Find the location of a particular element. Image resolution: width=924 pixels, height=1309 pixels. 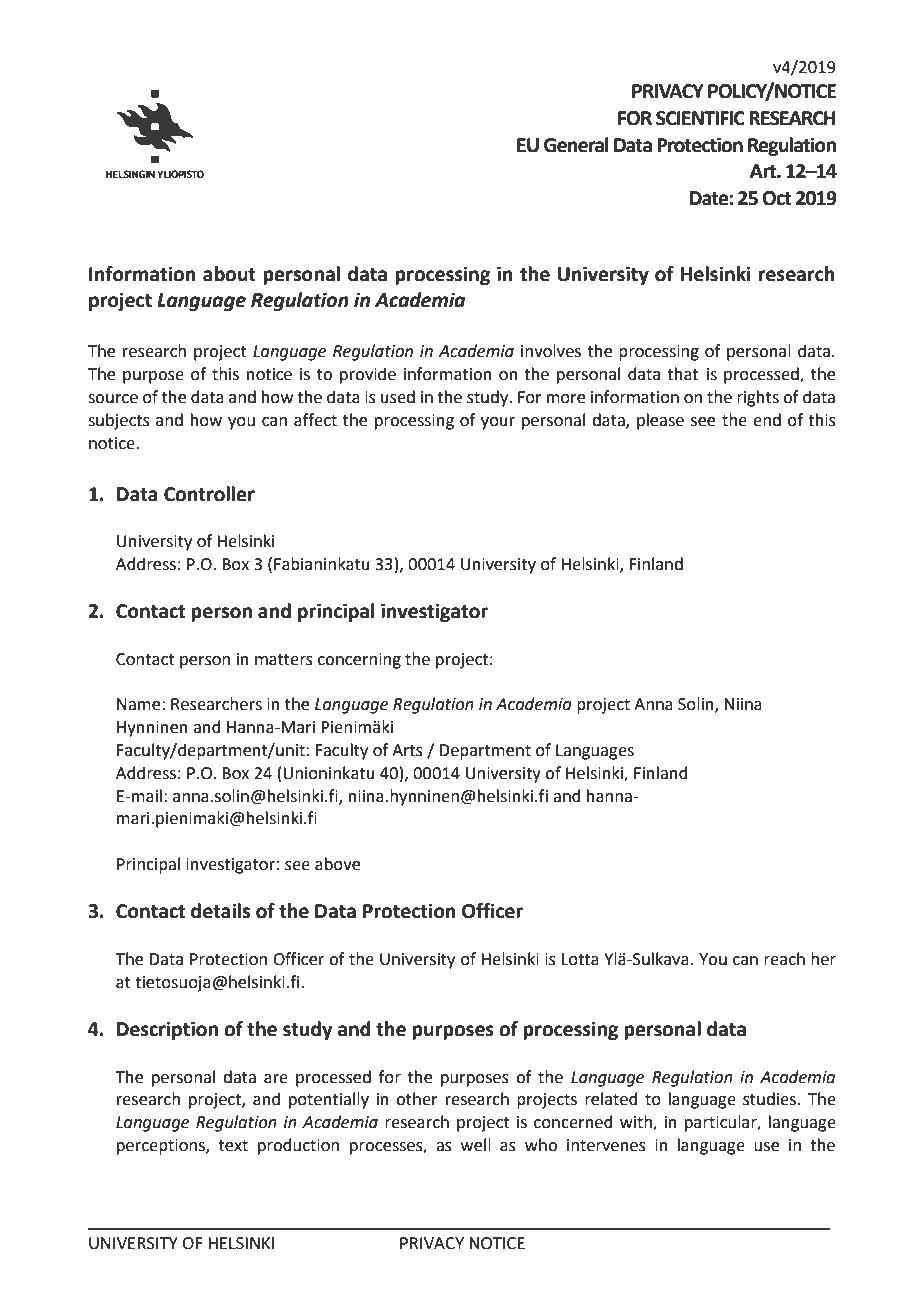

other is located at coordinates (417, 1099).
